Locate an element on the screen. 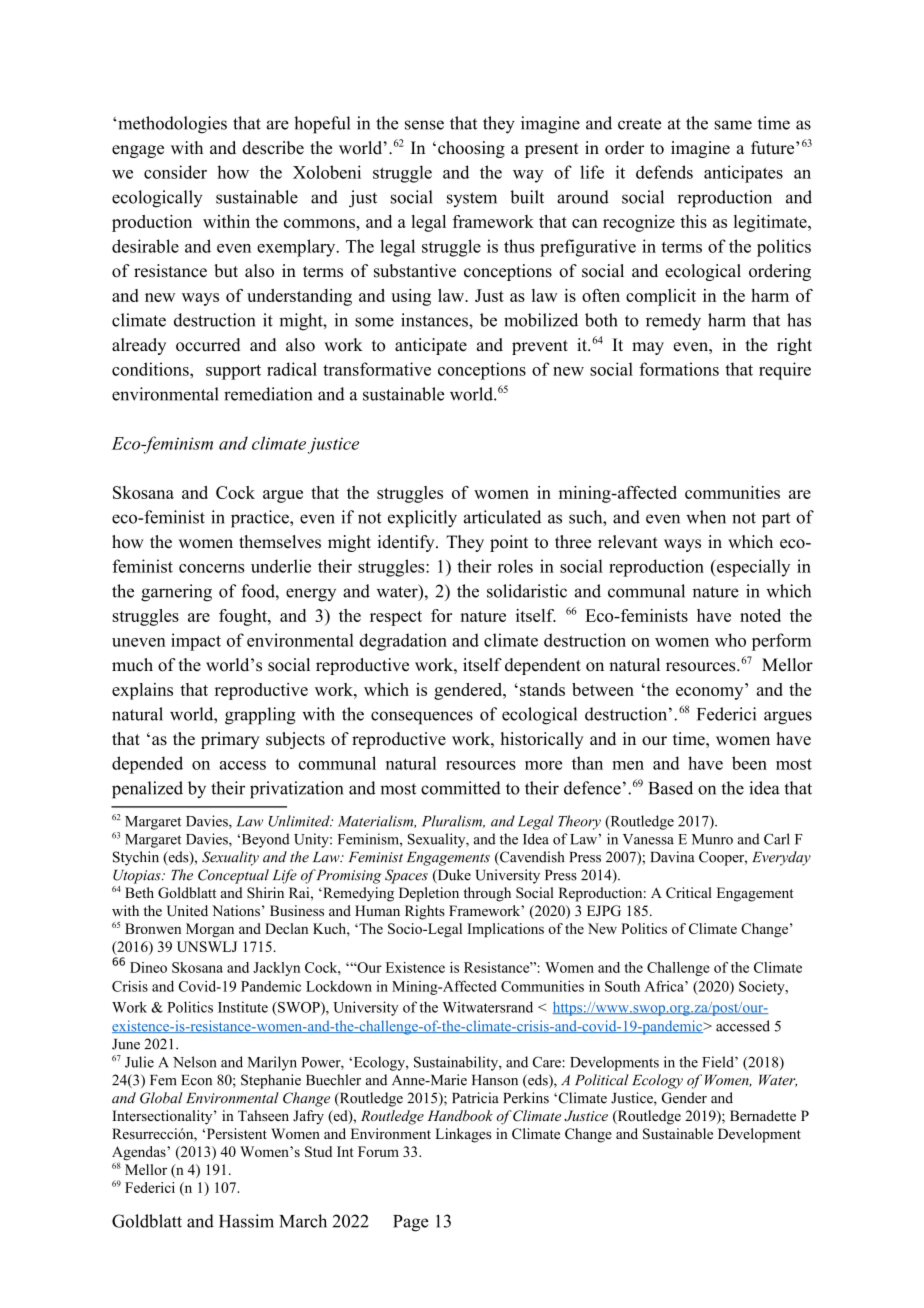  consider is located at coordinates (175, 172).
